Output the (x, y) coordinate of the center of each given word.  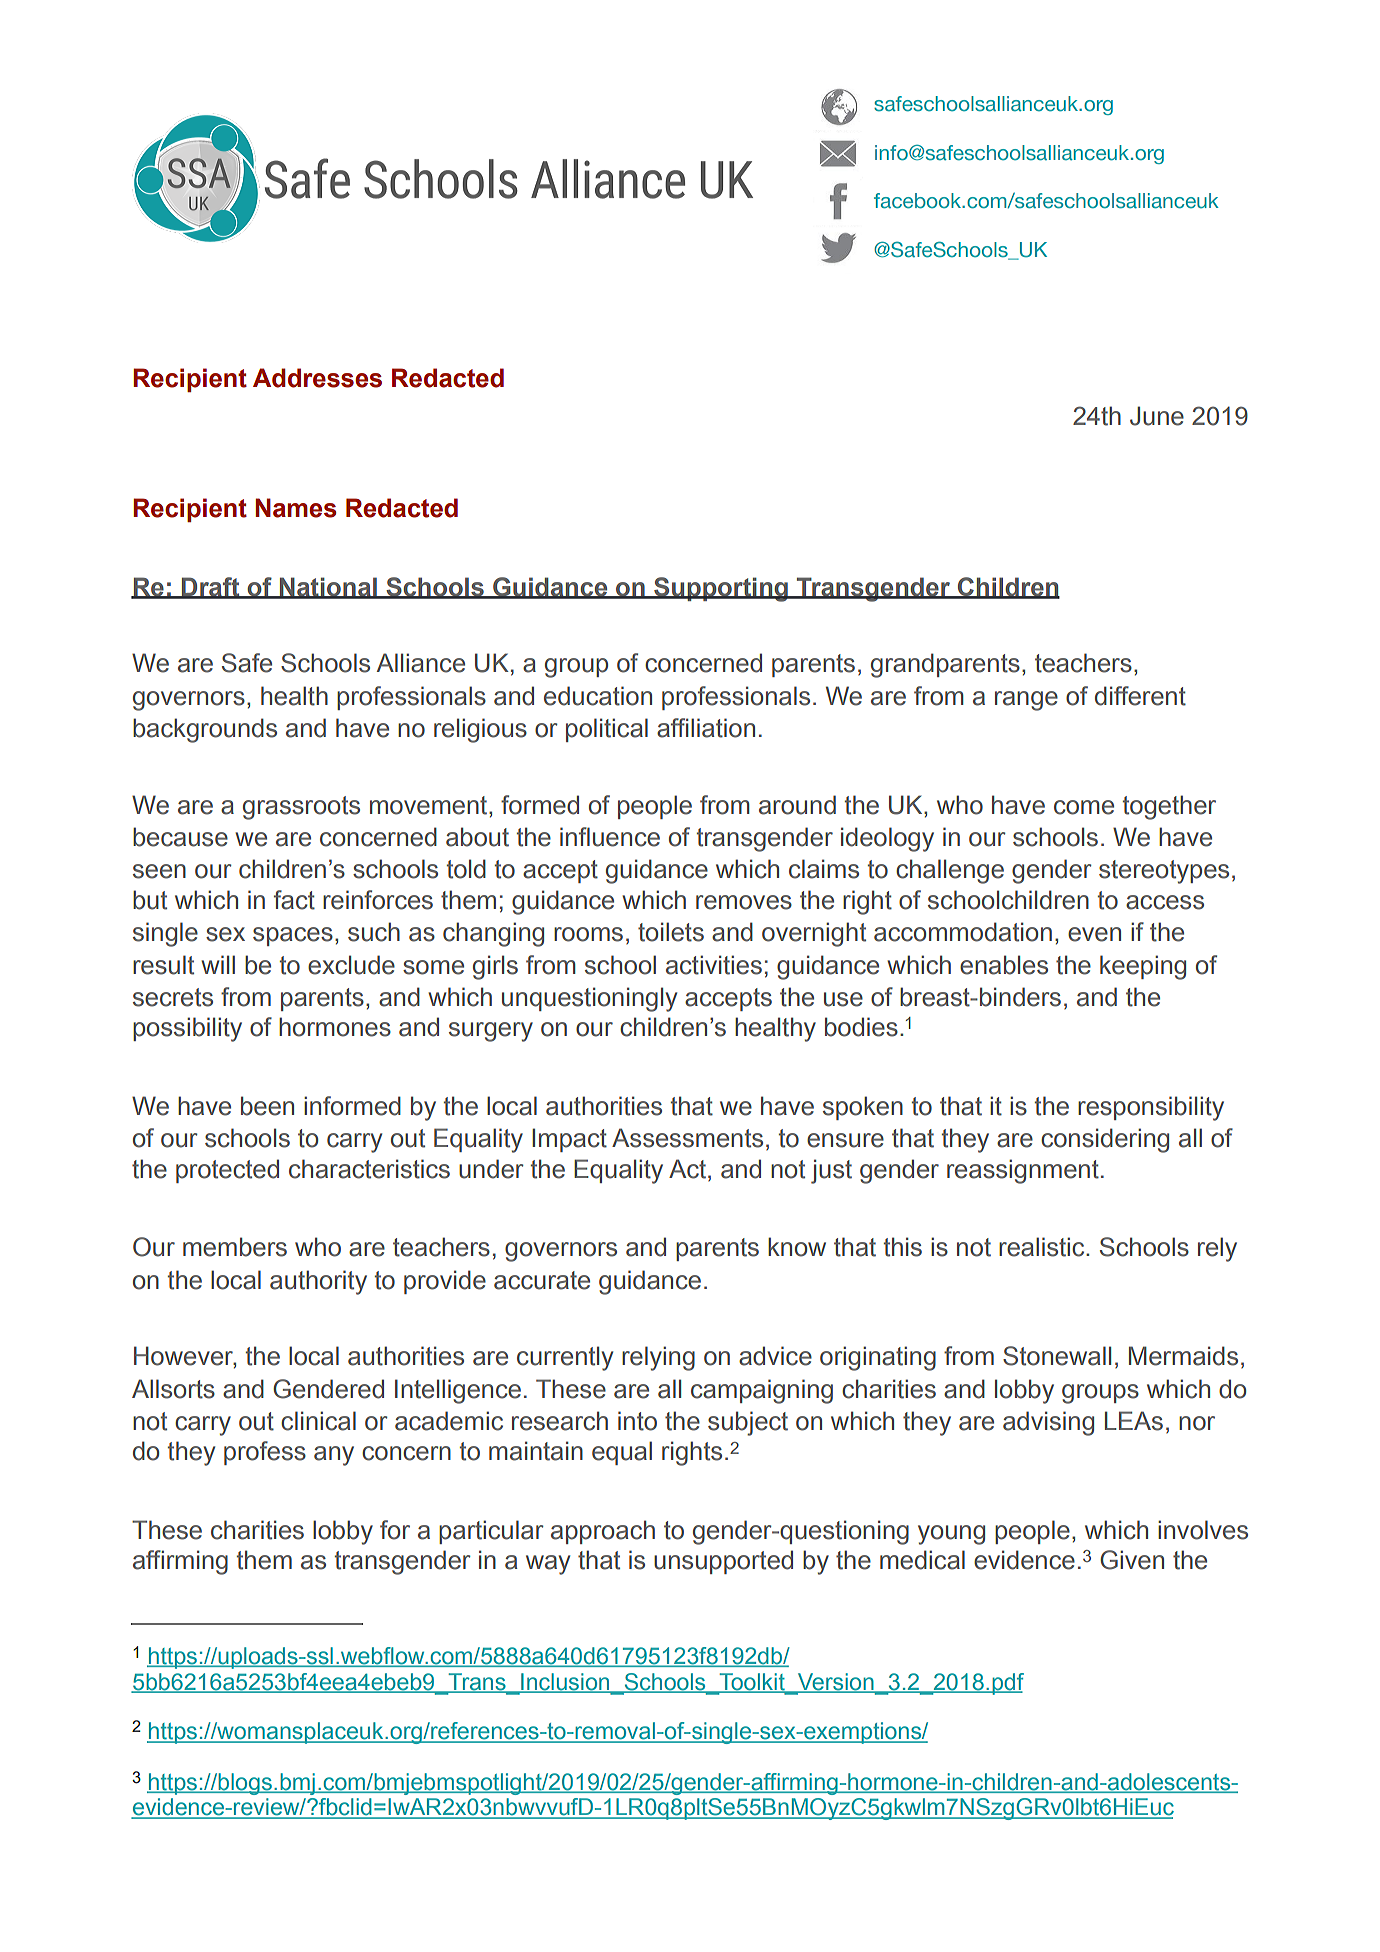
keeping (1143, 967)
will (218, 964)
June (1157, 416)
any (334, 1456)
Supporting (721, 589)
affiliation (706, 728)
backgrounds (205, 730)
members (235, 1247)
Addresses (317, 378)
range (1026, 701)
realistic (1043, 1247)
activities (714, 965)
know (797, 1247)
